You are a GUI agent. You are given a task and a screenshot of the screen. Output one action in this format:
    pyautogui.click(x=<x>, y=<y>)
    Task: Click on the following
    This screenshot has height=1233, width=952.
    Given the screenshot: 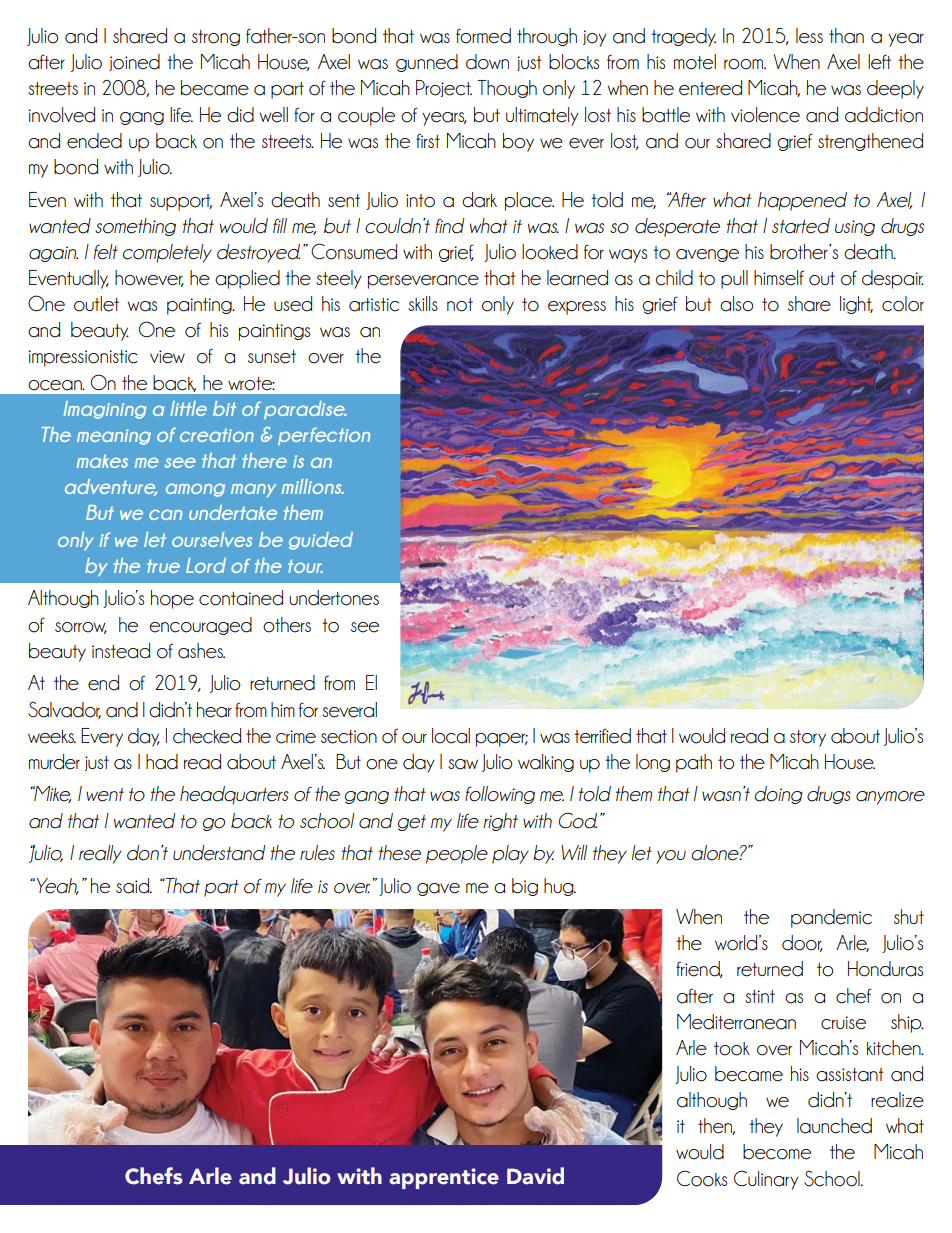 What is the action you would take?
    pyautogui.click(x=500, y=795)
